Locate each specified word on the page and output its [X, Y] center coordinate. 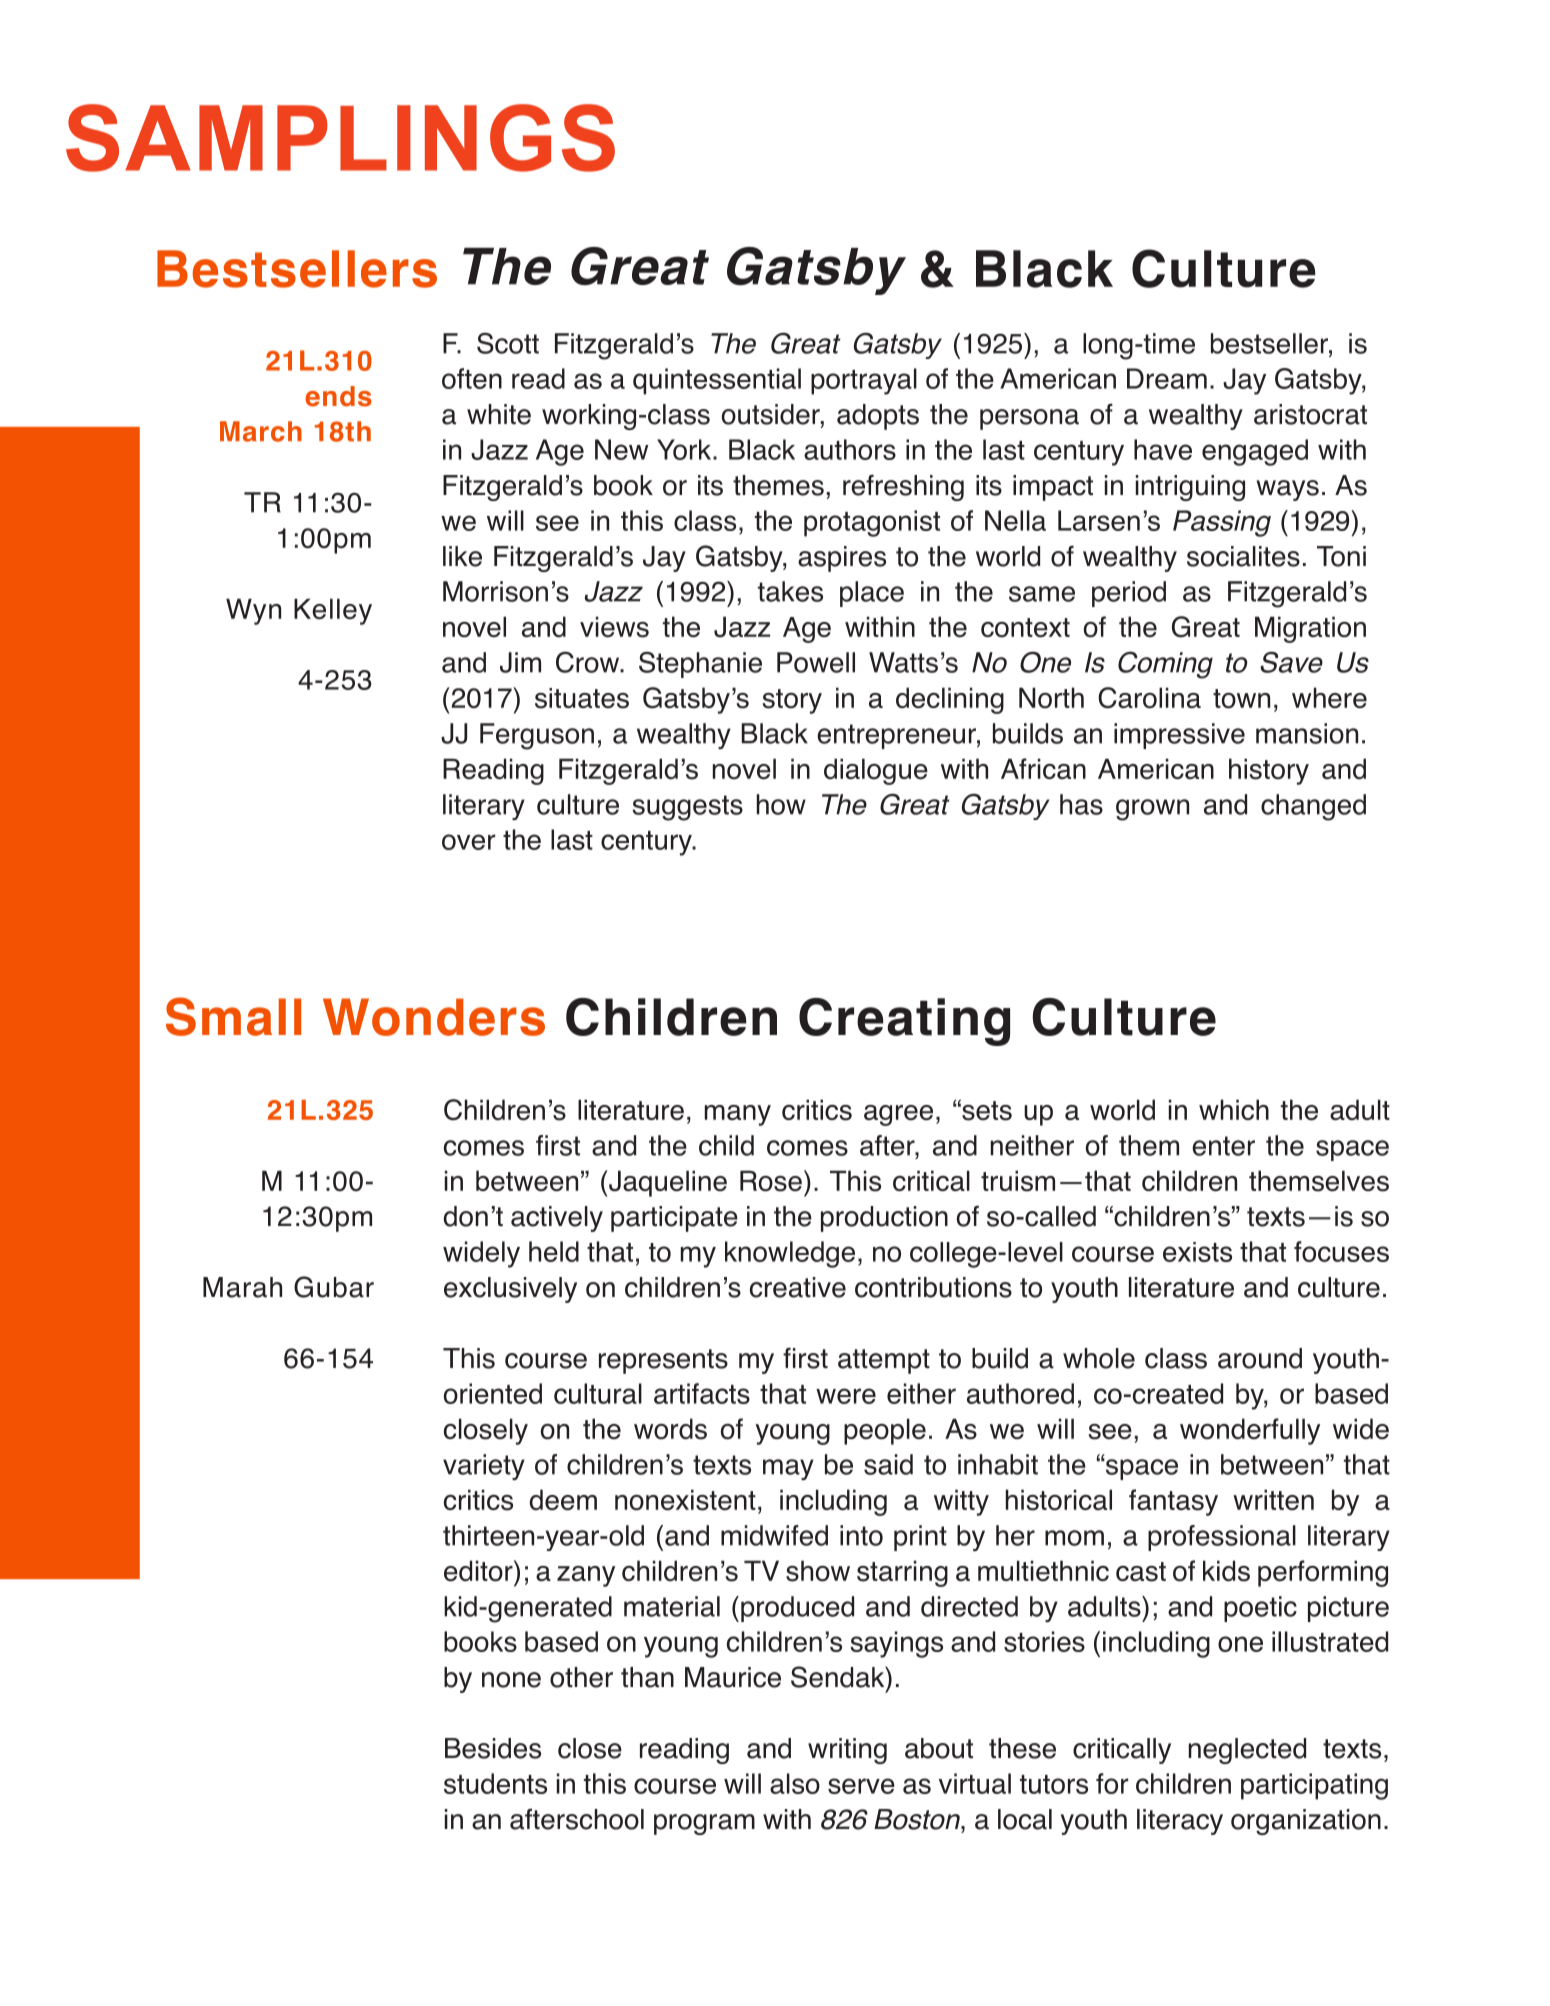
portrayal [864, 381]
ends [338, 396]
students [495, 1783]
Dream [1167, 378]
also [795, 1783]
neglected [1247, 1751]
